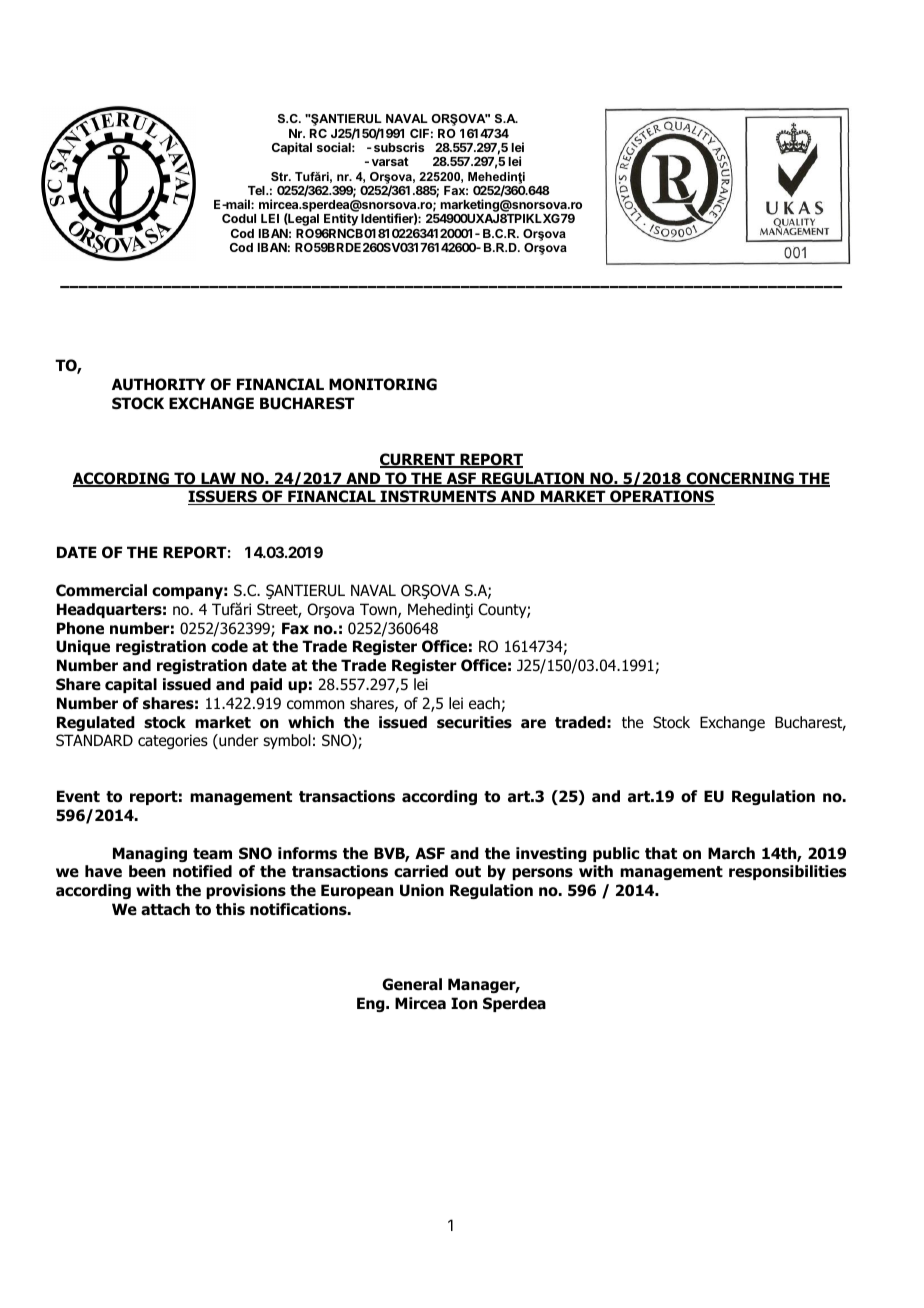  Describe the element at coordinates (740, 479) in the image. I see `CONCERNING` at that location.
